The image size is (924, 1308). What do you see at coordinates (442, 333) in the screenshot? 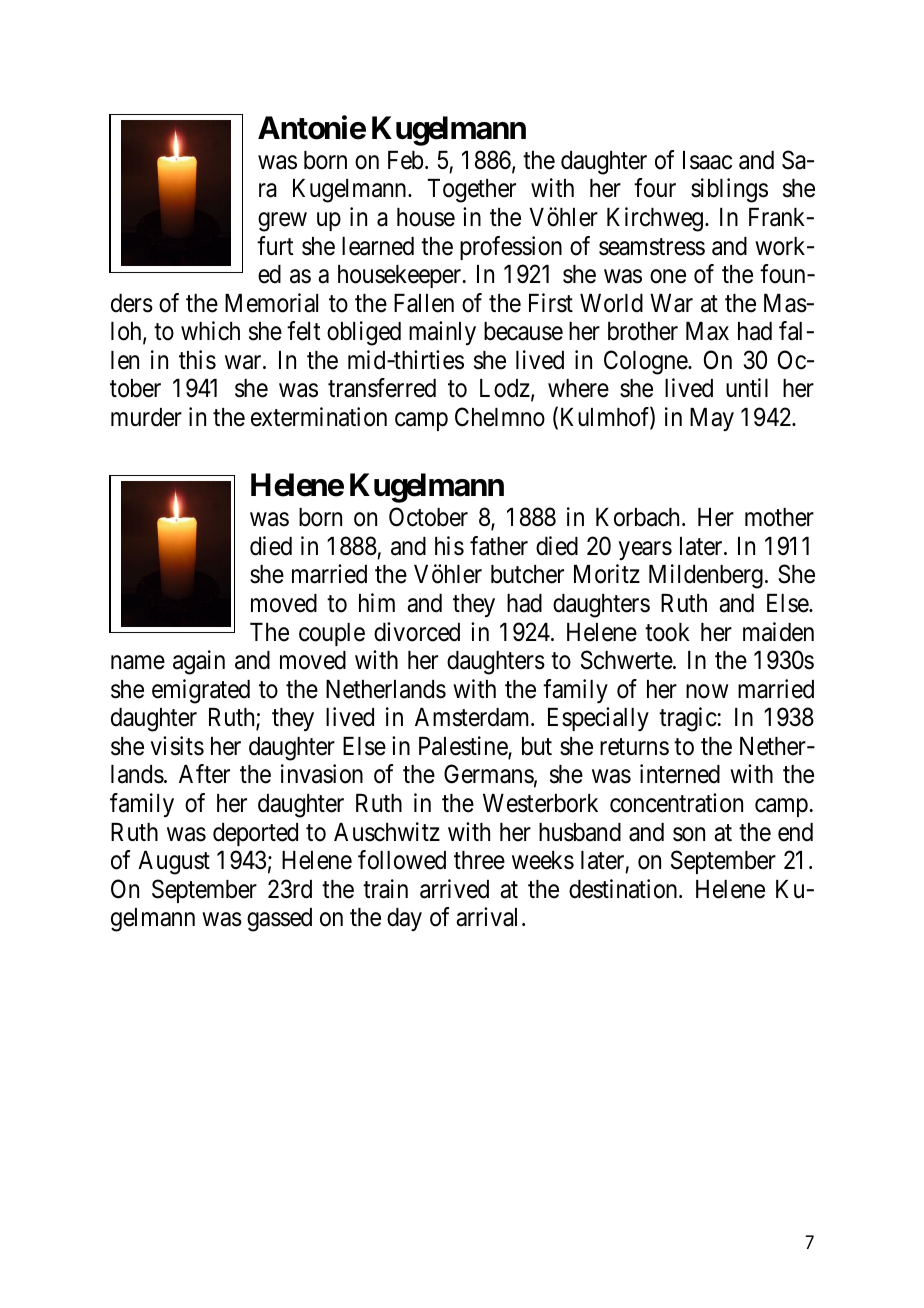
I see `mainly` at bounding box center [442, 333].
